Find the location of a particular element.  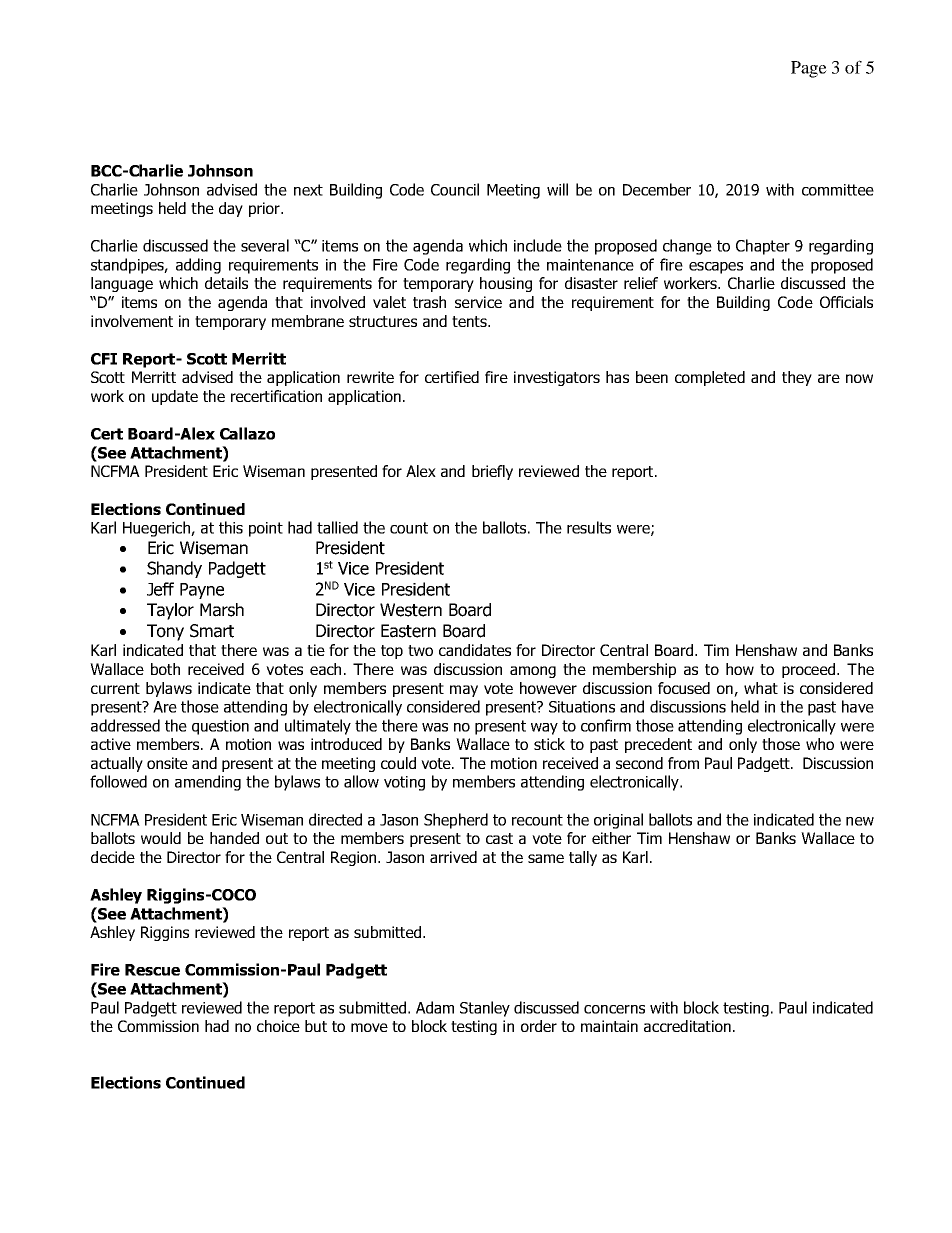

investigators is located at coordinates (557, 378).
